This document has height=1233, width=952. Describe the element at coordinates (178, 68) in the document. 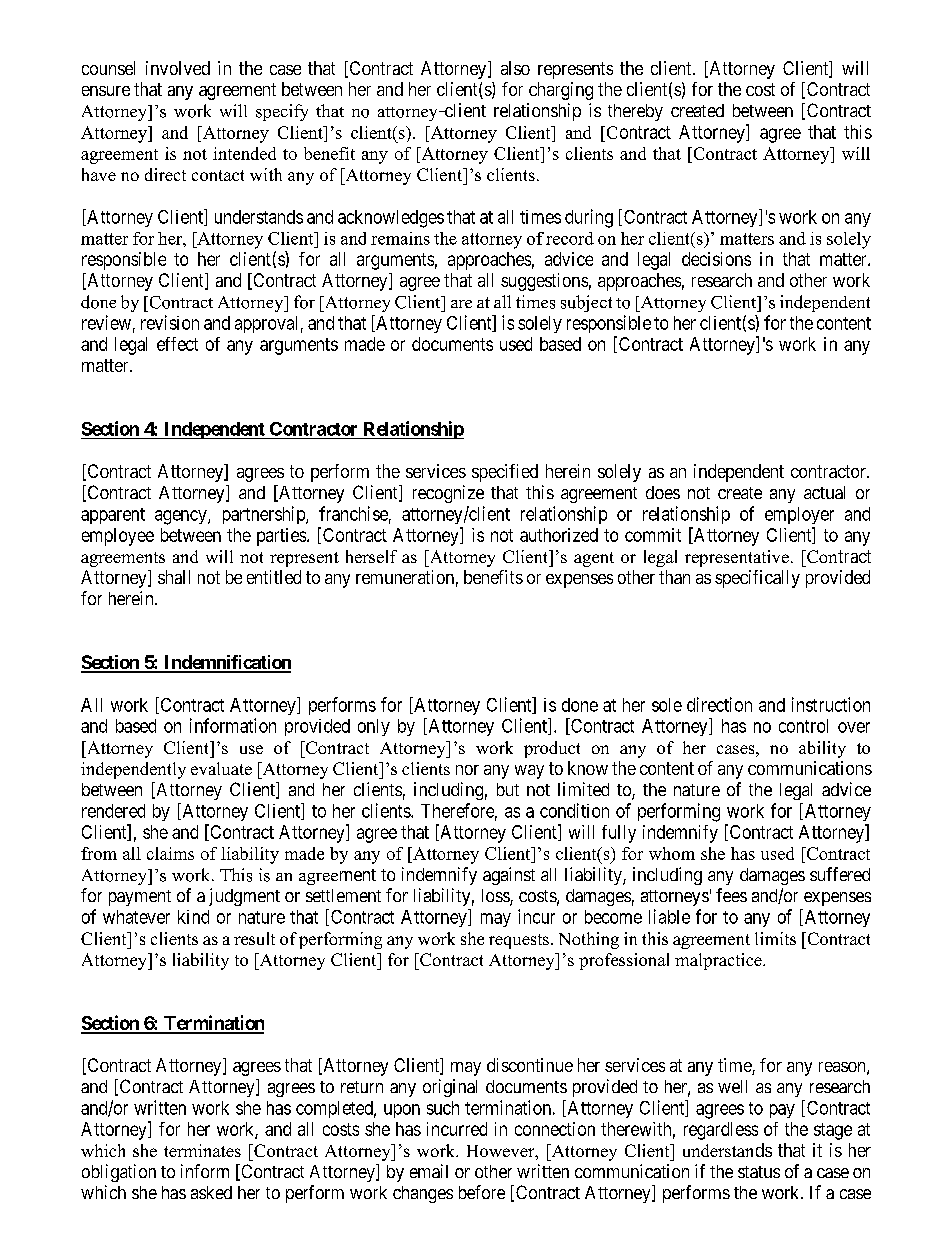

I see `involved` at that location.
